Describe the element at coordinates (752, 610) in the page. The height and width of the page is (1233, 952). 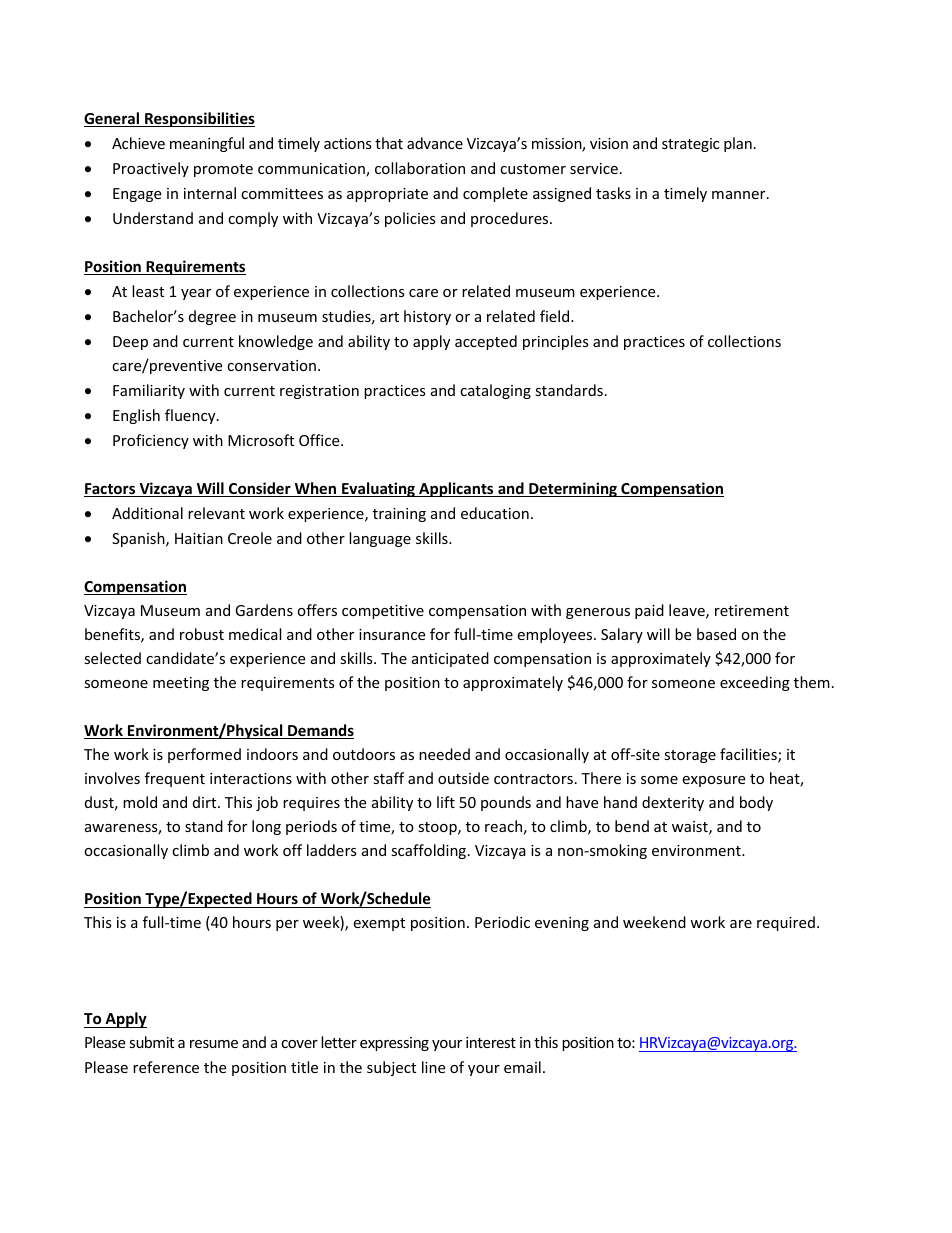
I see `retirement` at that location.
